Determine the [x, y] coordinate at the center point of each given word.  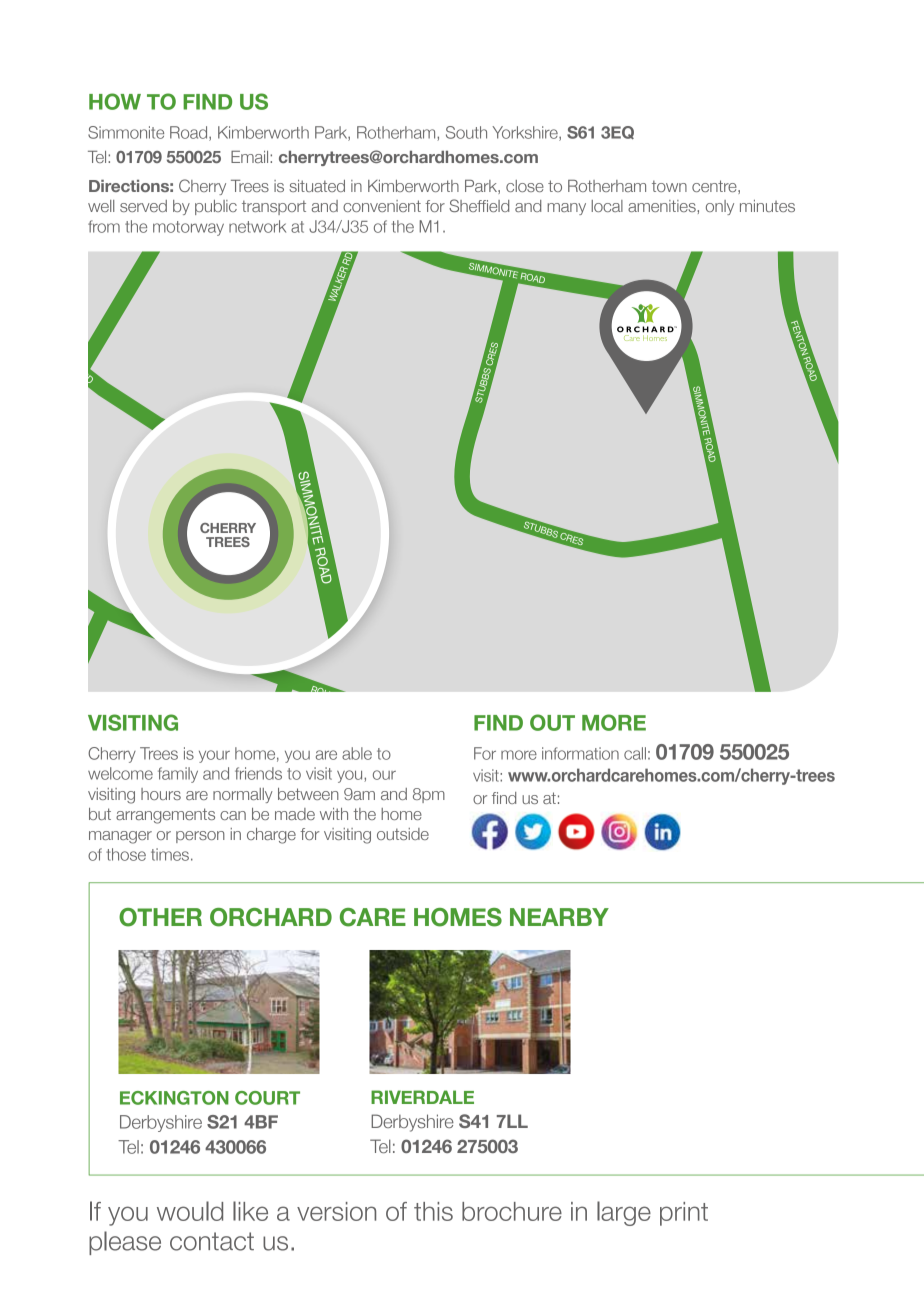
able [357, 753]
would [190, 1211]
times [170, 854]
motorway [188, 228]
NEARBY [559, 917]
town [669, 186]
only [720, 207]
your [214, 756]
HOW [115, 101]
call [635, 753]
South [466, 132]
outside [403, 834]
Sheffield [479, 205]
